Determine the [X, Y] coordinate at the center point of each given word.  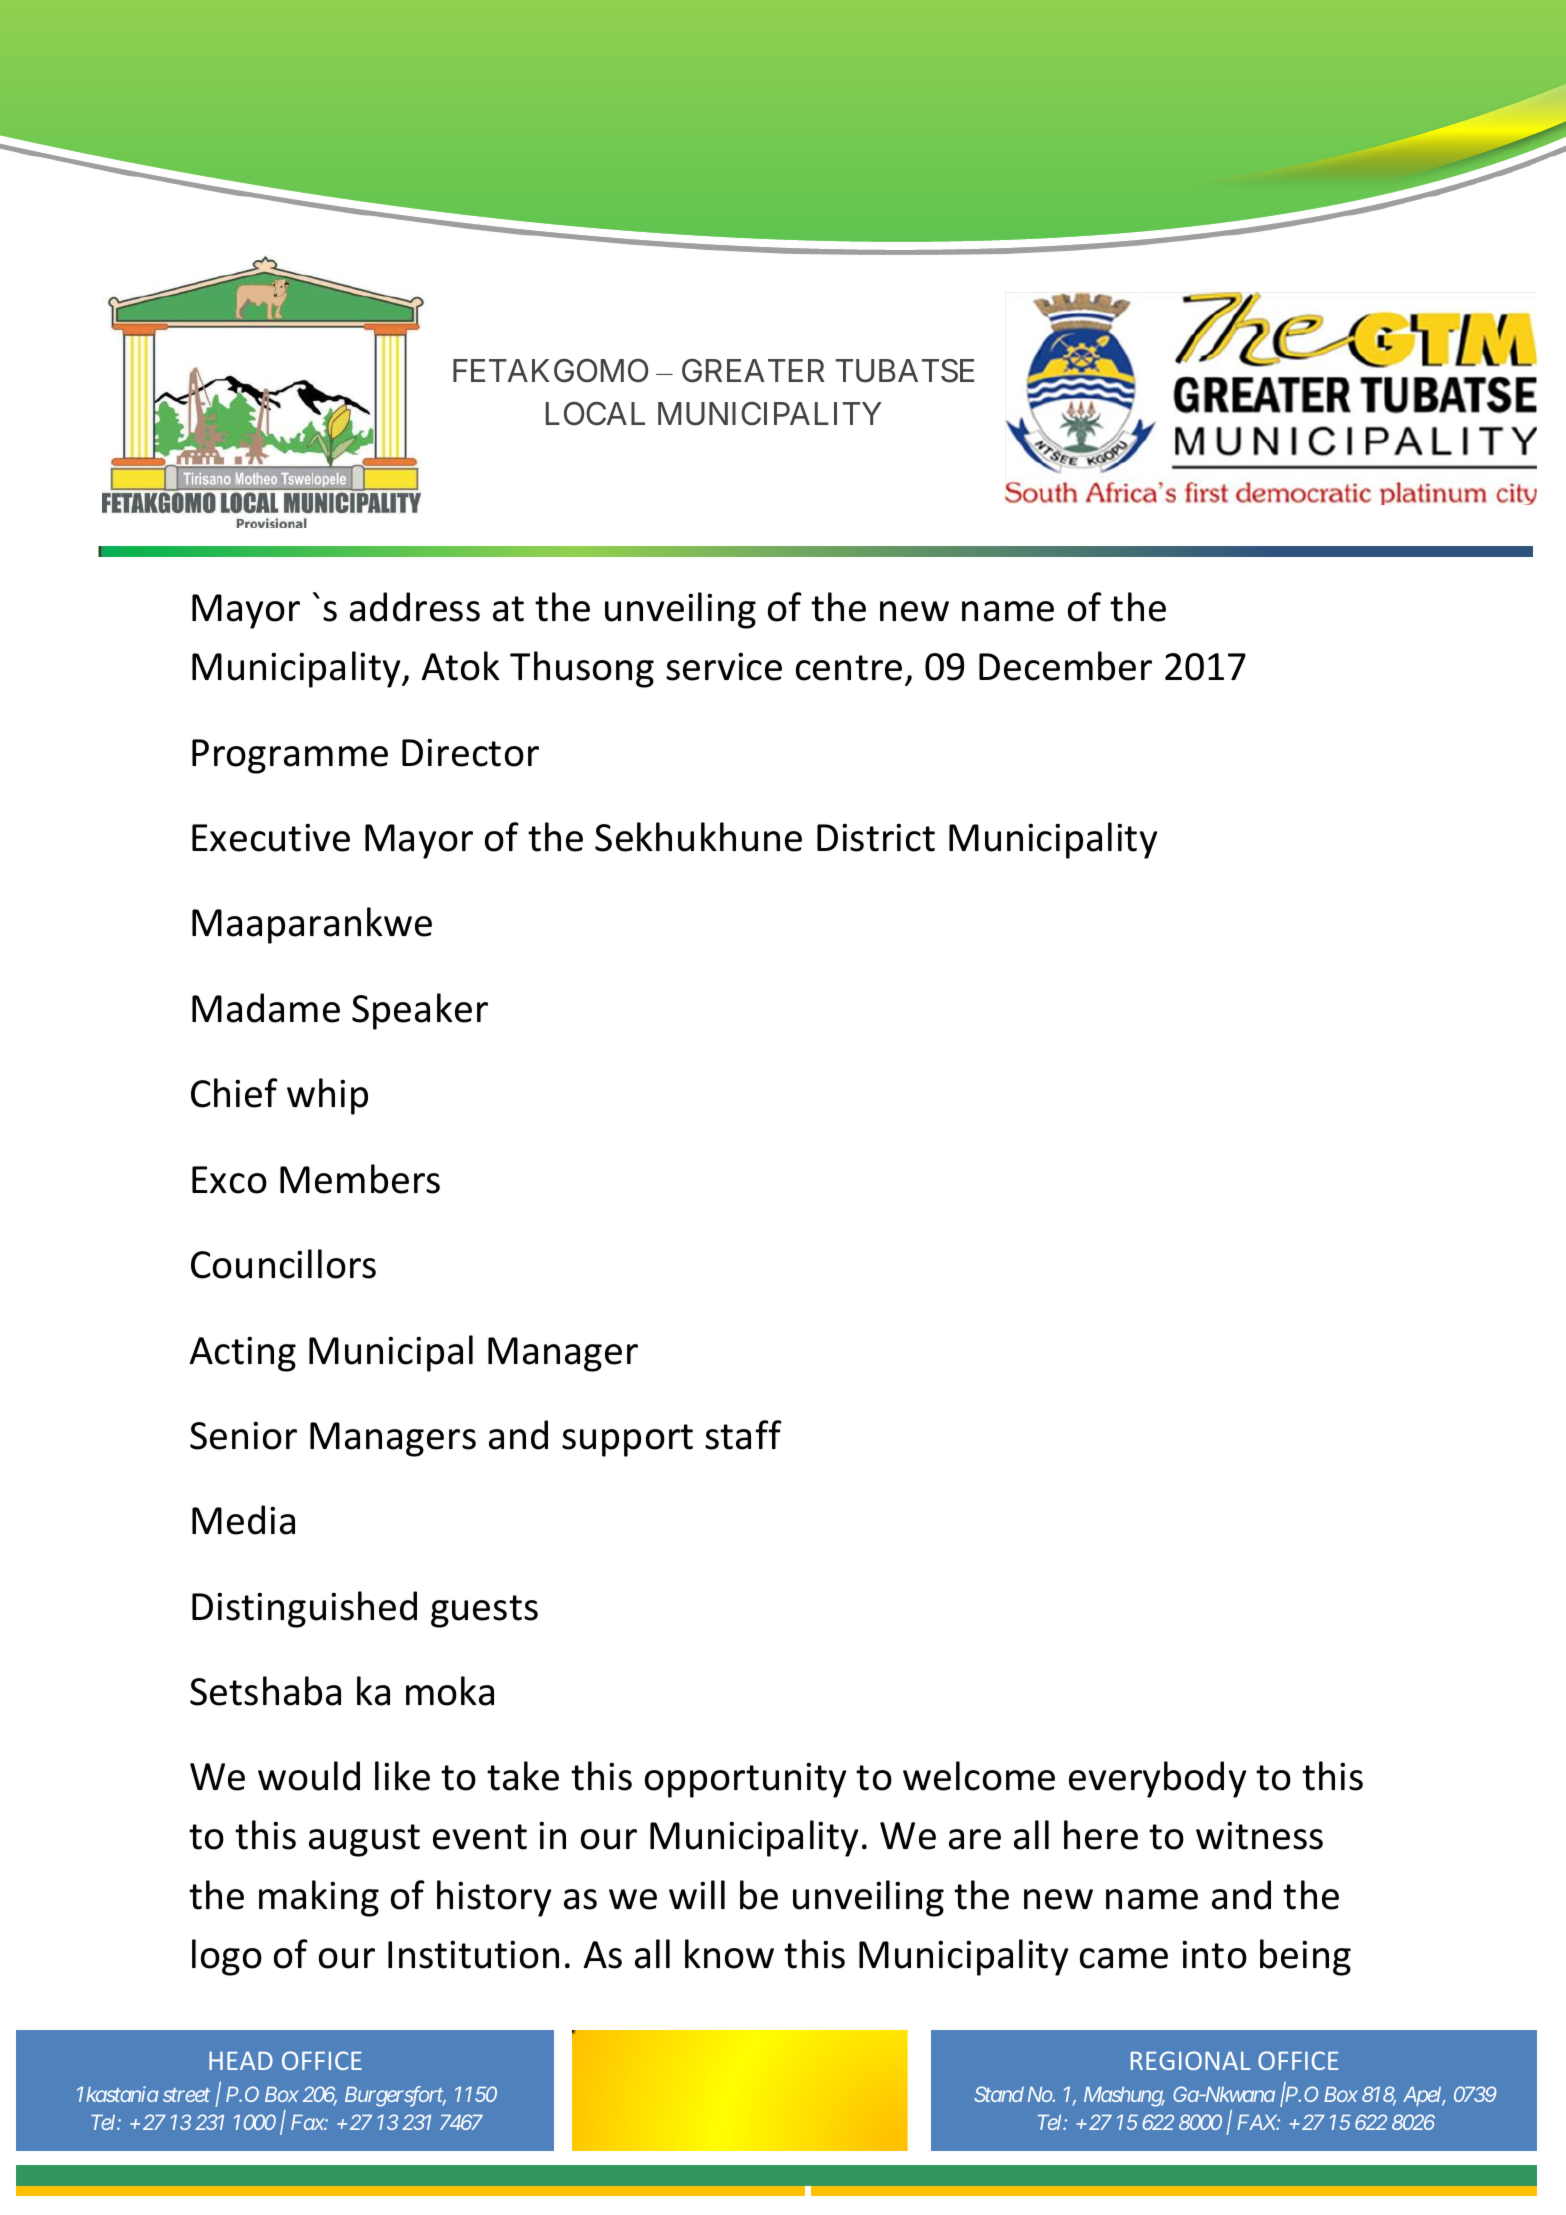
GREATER [753, 371]
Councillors [283, 1264]
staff [743, 1435]
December [1065, 666]
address [415, 607]
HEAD [241, 2060]
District [876, 838]
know [729, 1954]
